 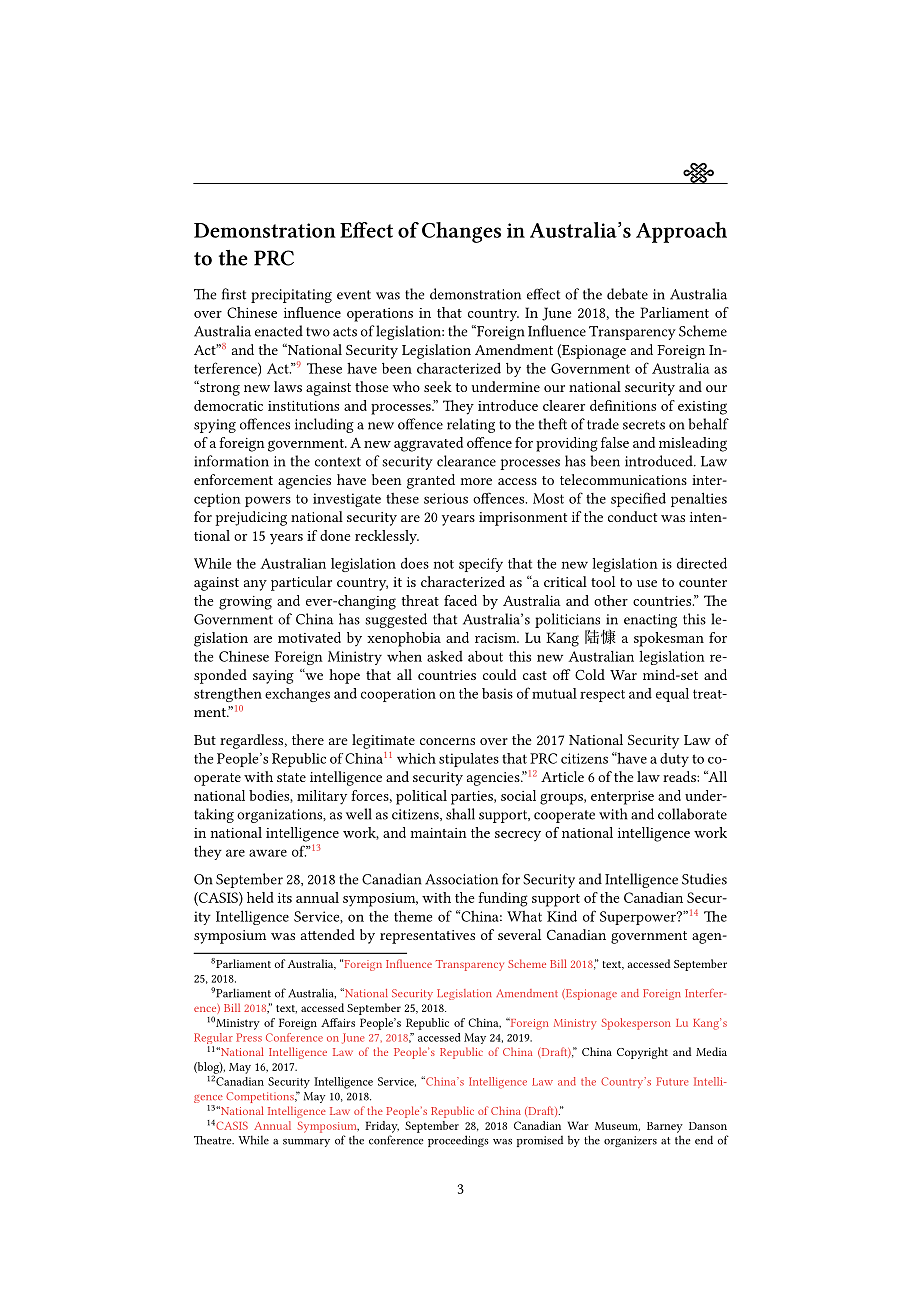 I want to click on precipitating, so click(x=291, y=296).
